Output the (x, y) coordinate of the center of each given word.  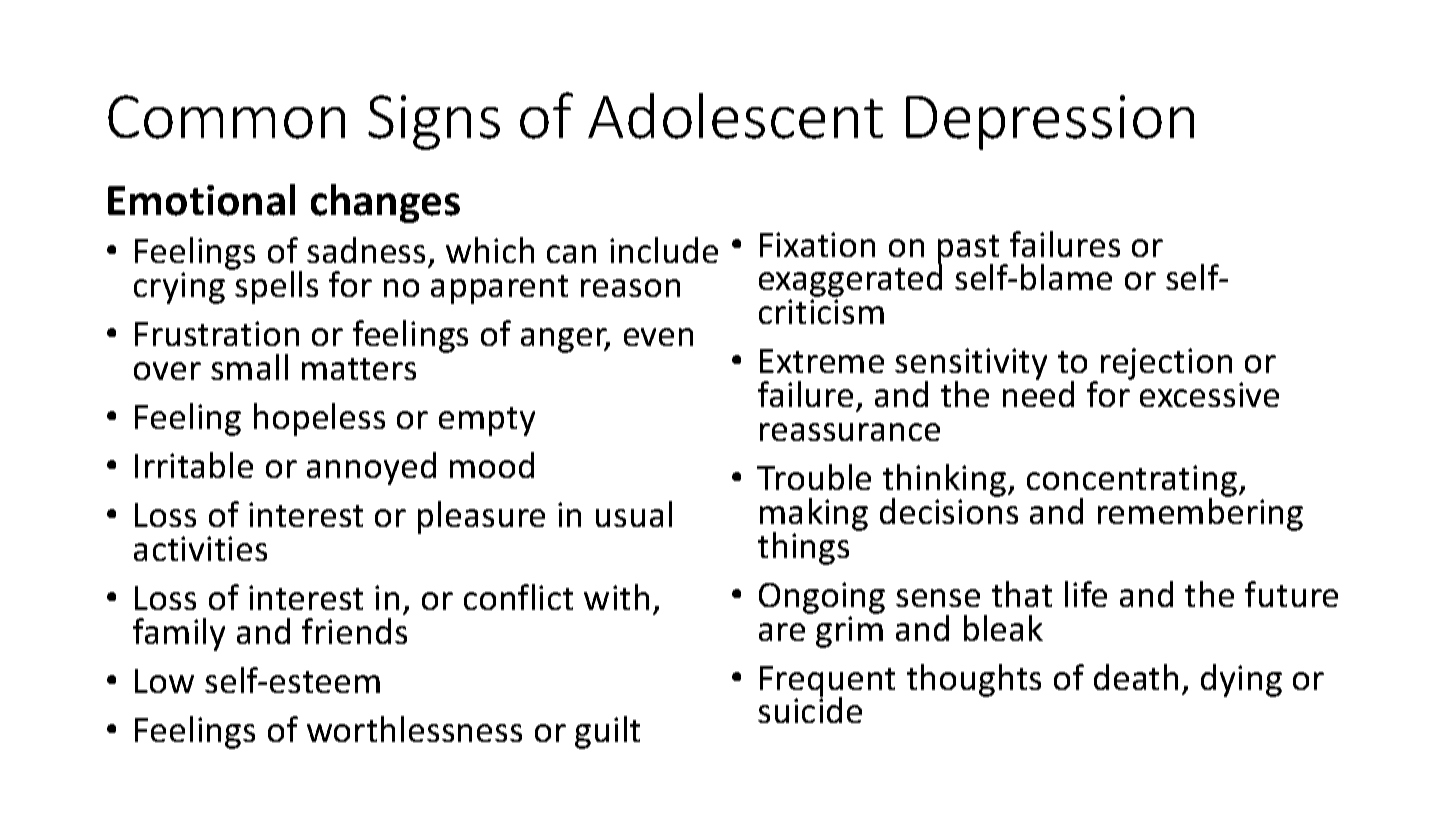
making (814, 516)
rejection (1166, 364)
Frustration (217, 333)
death (1136, 677)
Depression (1050, 122)
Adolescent (735, 116)
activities (200, 548)
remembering (1200, 513)
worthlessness (414, 729)
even (658, 337)
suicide (810, 709)
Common (226, 117)
